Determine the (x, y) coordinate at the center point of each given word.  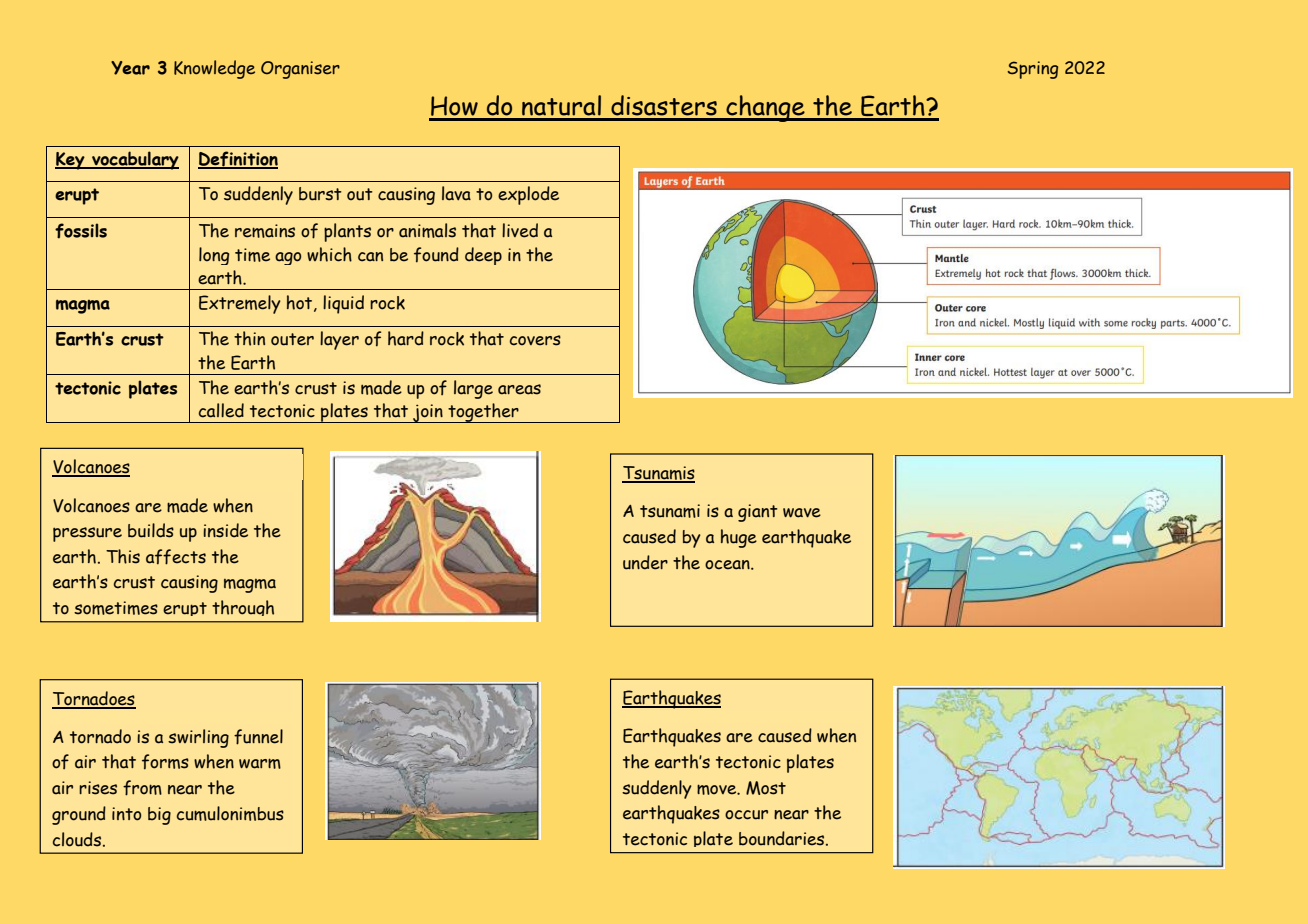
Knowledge (214, 69)
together (483, 413)
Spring (1033, 70)
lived (520, 230)
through (243, 608)
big (159, 816)
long (214, 256)
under (645, 562)
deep (483, 256)
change (765, 108)
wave (802, 513)
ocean (728, 565)
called (221, 410)
